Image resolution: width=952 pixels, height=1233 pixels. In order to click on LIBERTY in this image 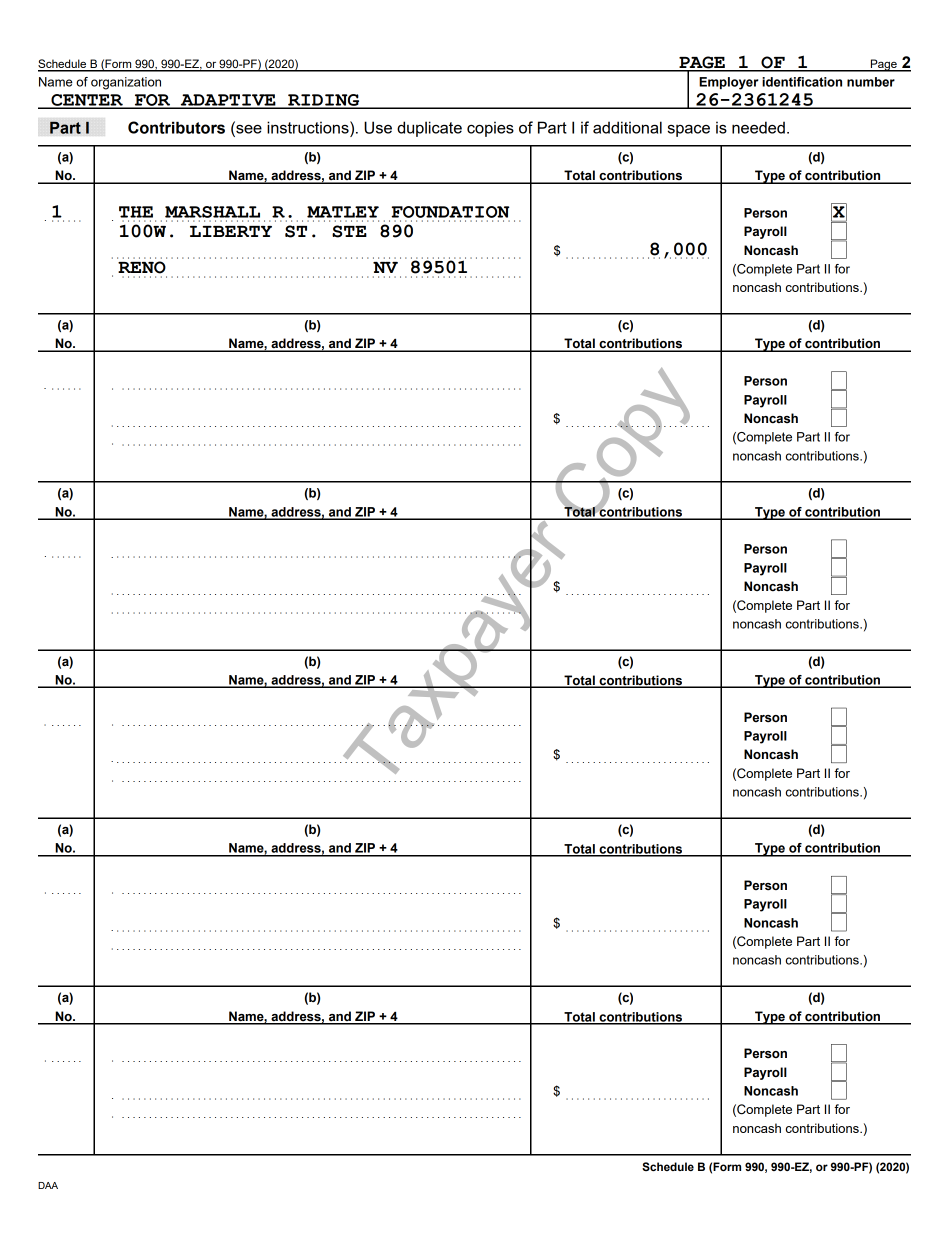, I will do `click(231, 231)`.
